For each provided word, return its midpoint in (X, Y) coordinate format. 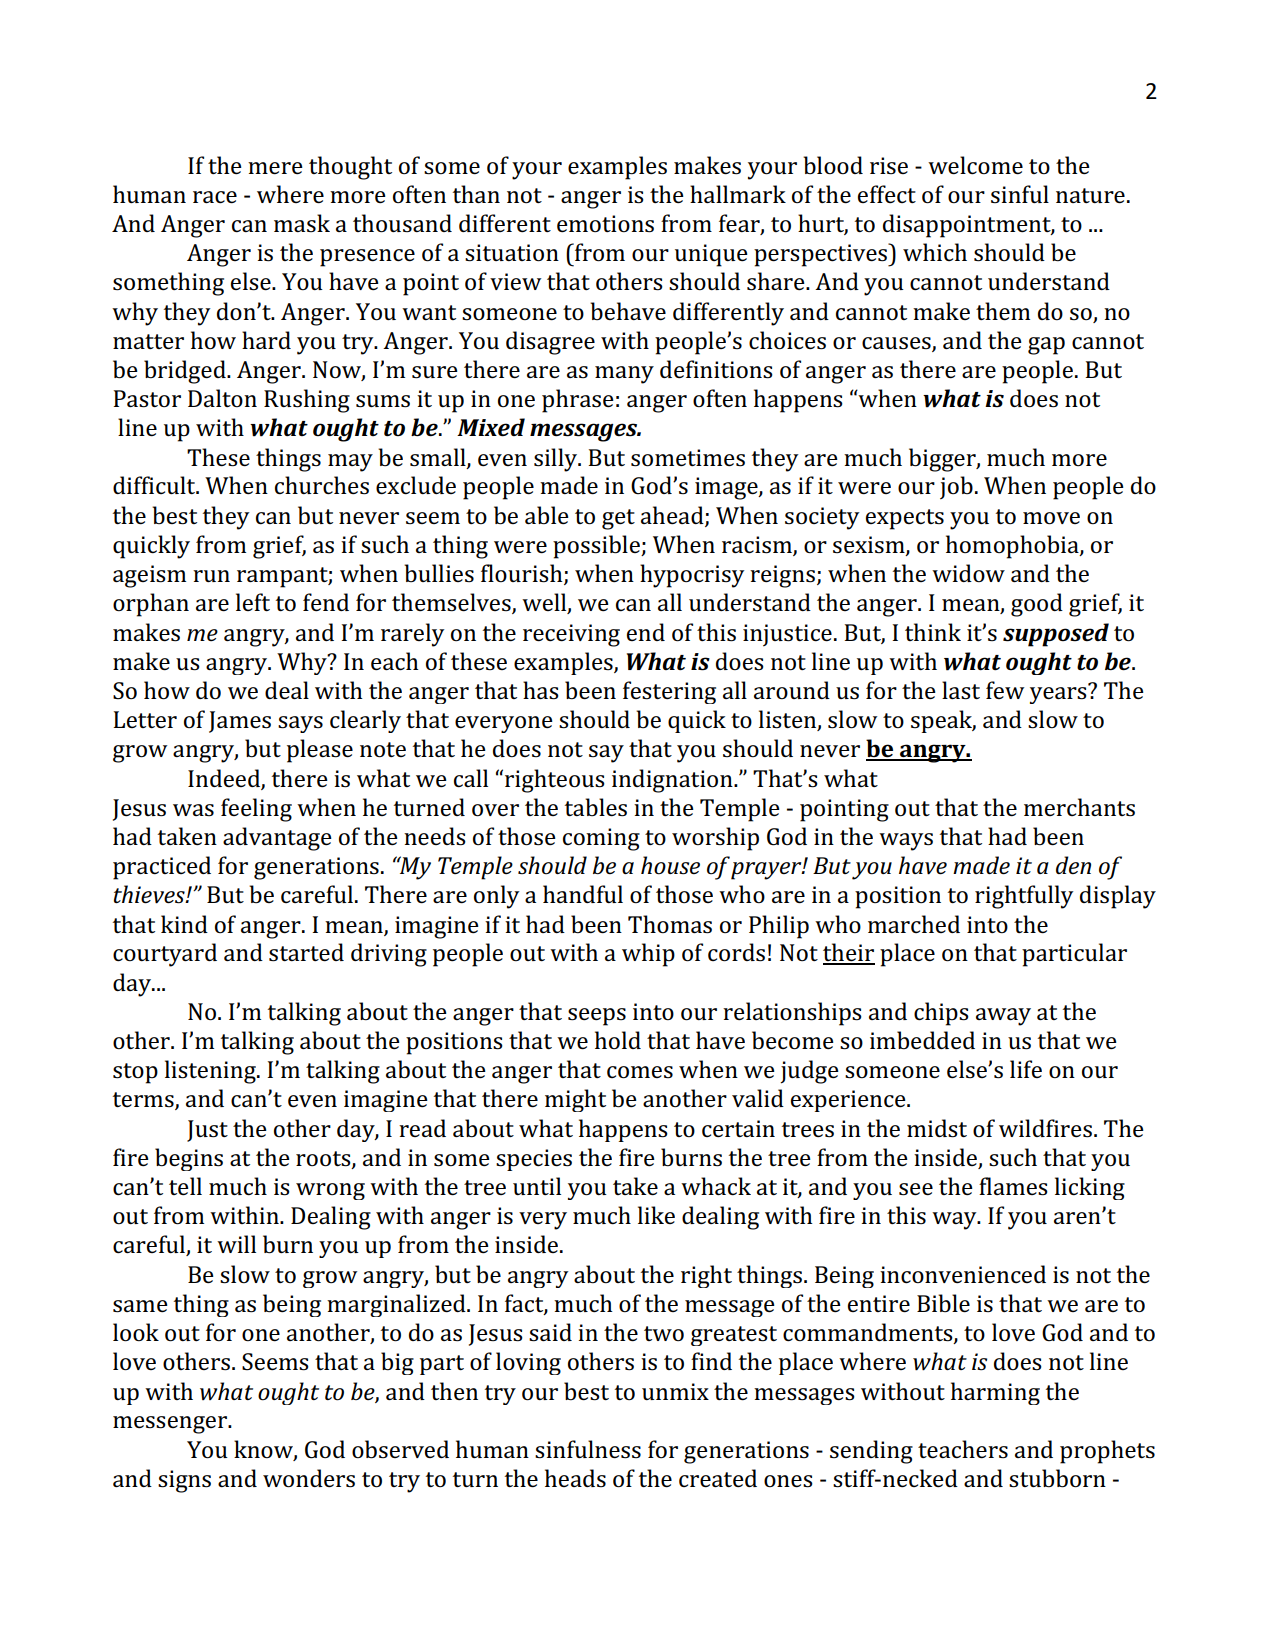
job (956, 488)
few (1005, 690)
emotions (605, 224)
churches (322, 485)
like (656, 1215)
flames (1013, 1186)
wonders (309, 1478)
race (215, 197)
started (306, 952)
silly (557, 460)
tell (185, 1186)
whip (648, 955)
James (240, 722)
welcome (975, 165)
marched (914, 924)
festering (669, 692)
